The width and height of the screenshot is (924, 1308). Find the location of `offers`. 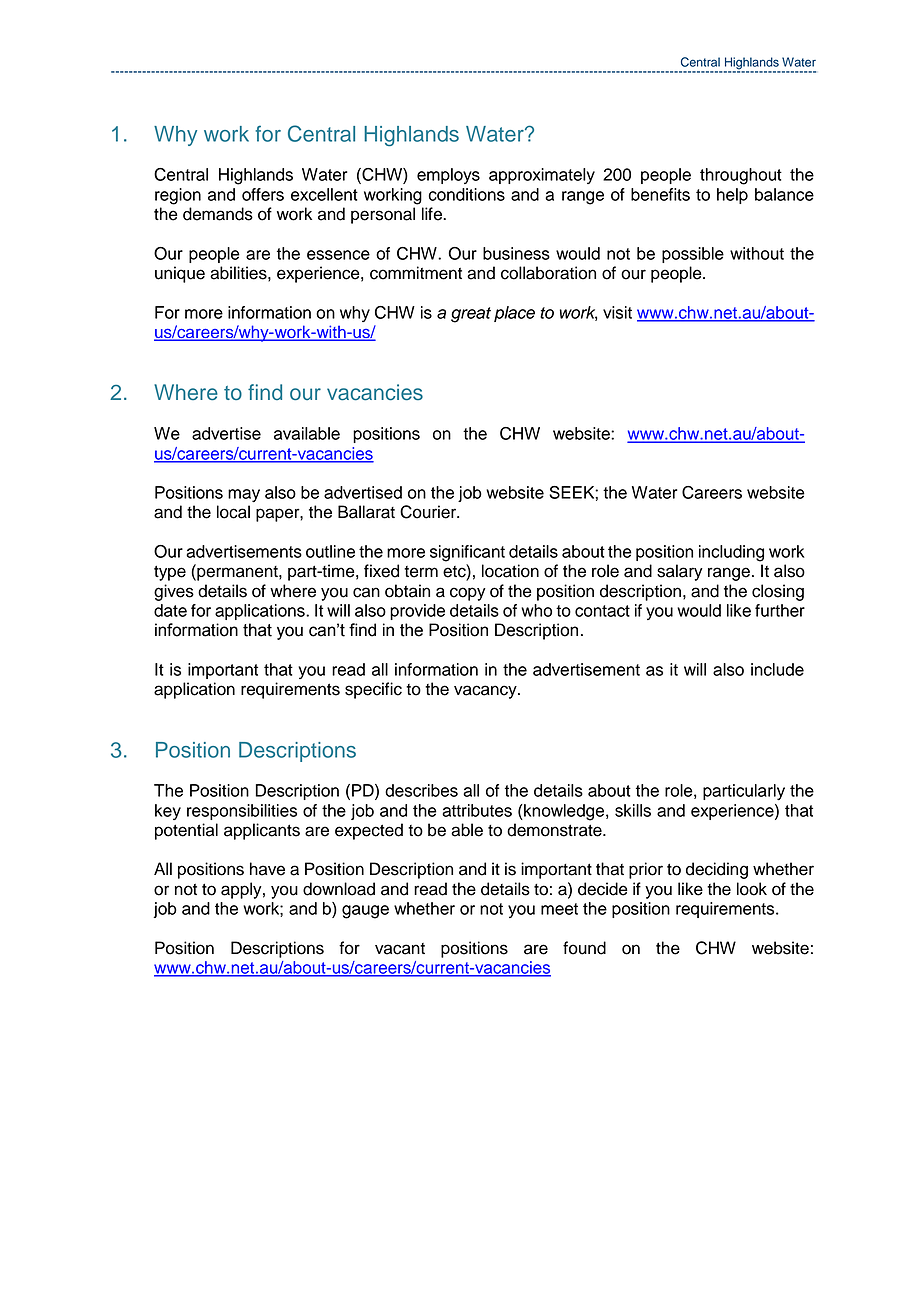

offers is located at coordinates (263, 194).
